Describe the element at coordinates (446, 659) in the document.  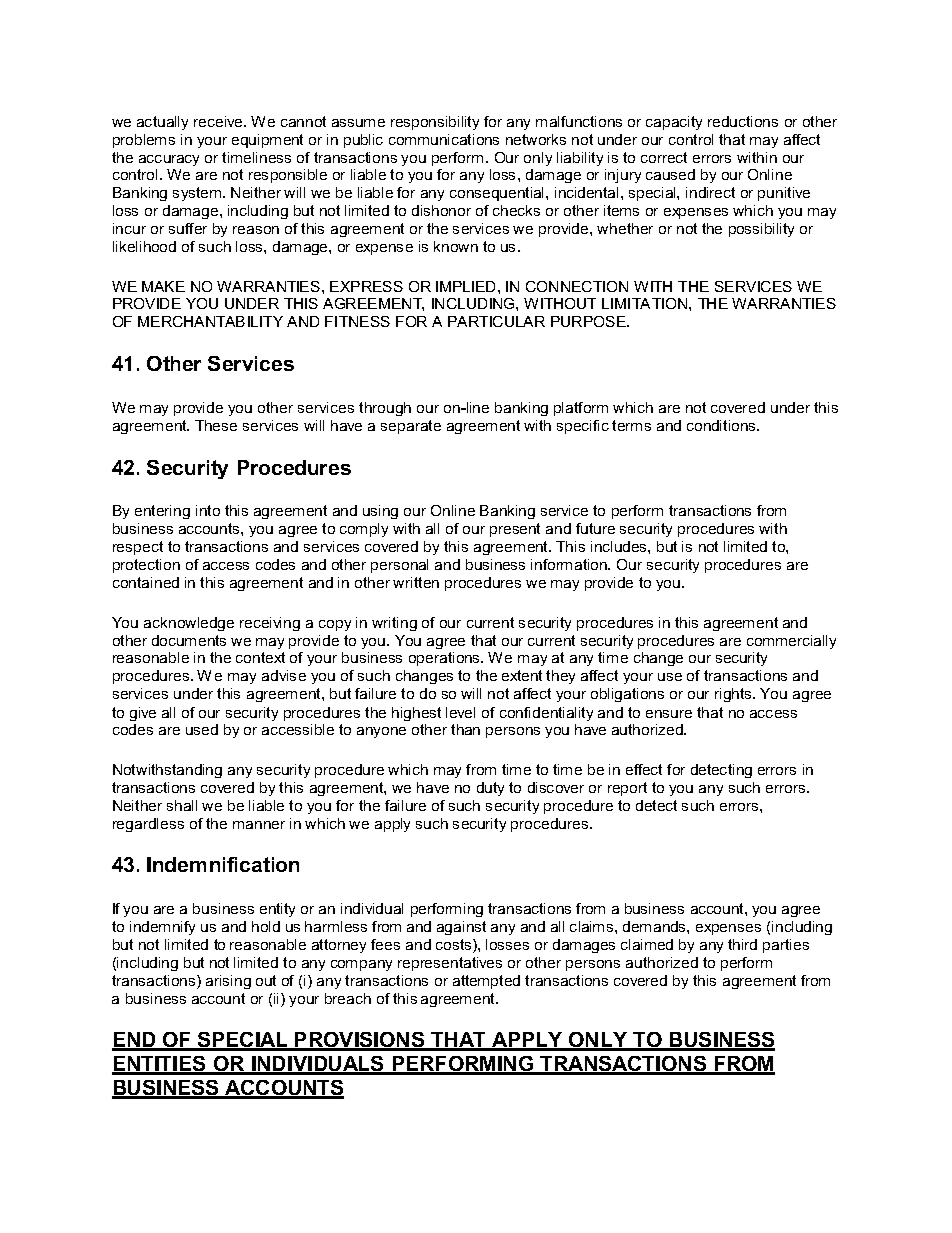
I see `operations` at that location.
